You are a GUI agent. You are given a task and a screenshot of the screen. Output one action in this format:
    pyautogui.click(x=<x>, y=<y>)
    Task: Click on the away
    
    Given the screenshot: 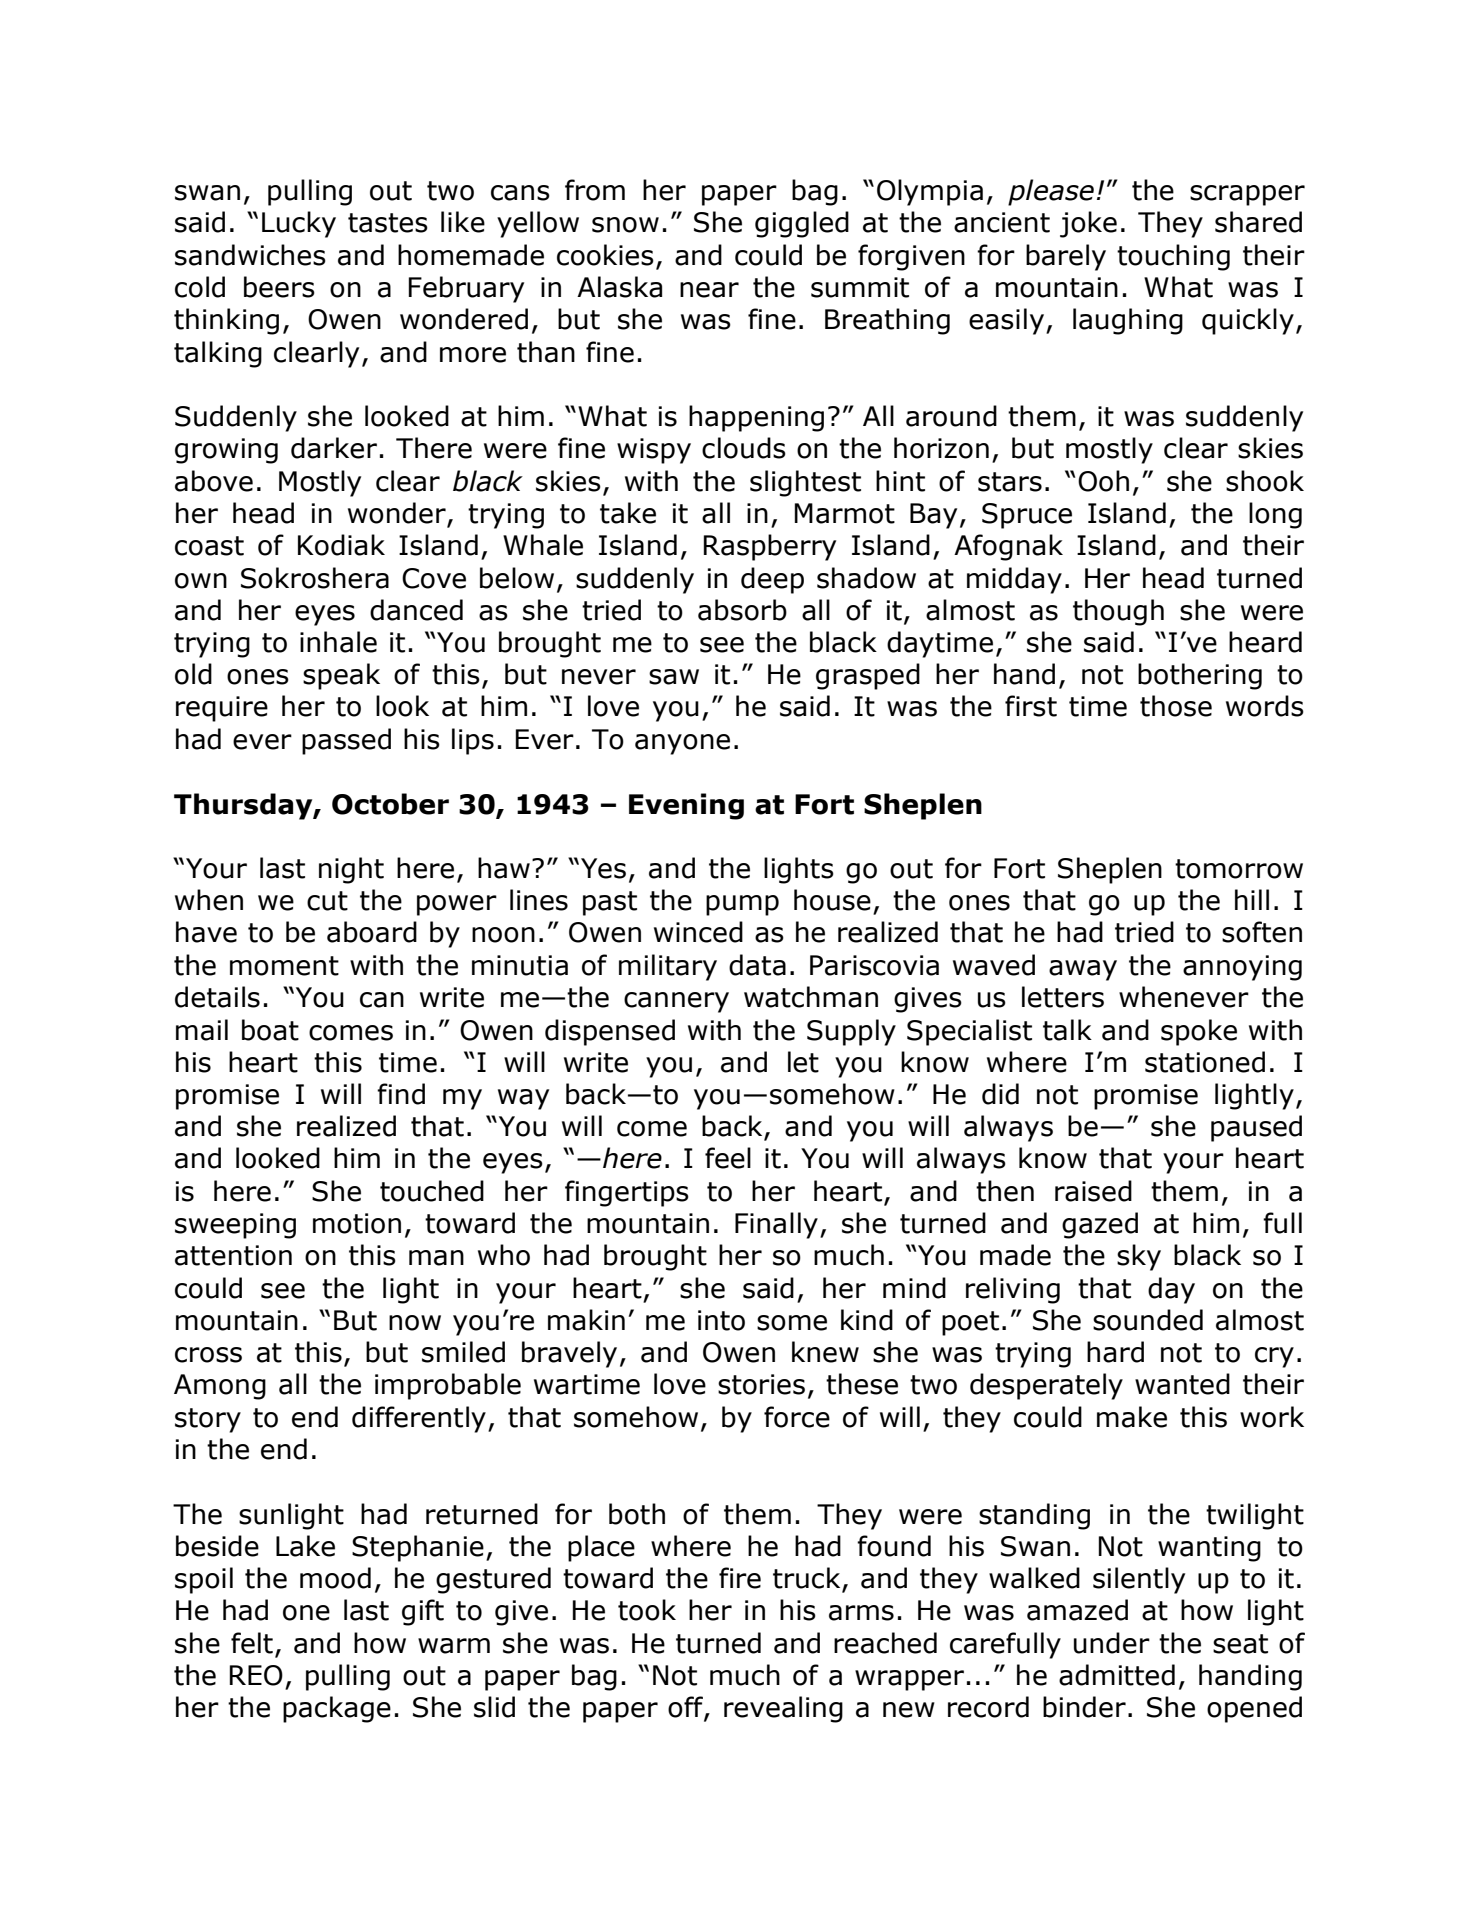 What is the action you would take?
    pyautogui.click(x=1083, y=970)
